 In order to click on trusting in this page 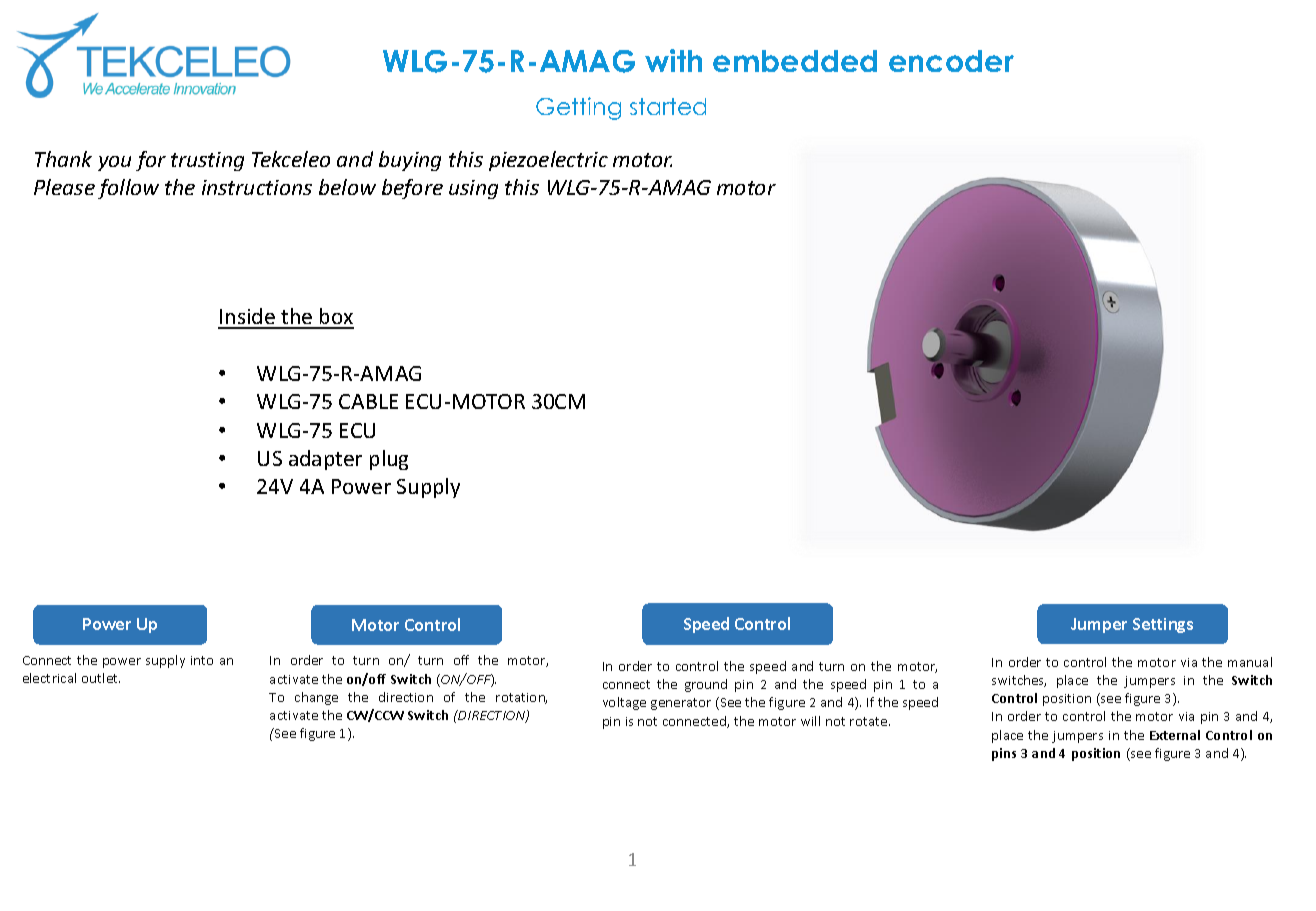, I will do `click(207, 161)`.
